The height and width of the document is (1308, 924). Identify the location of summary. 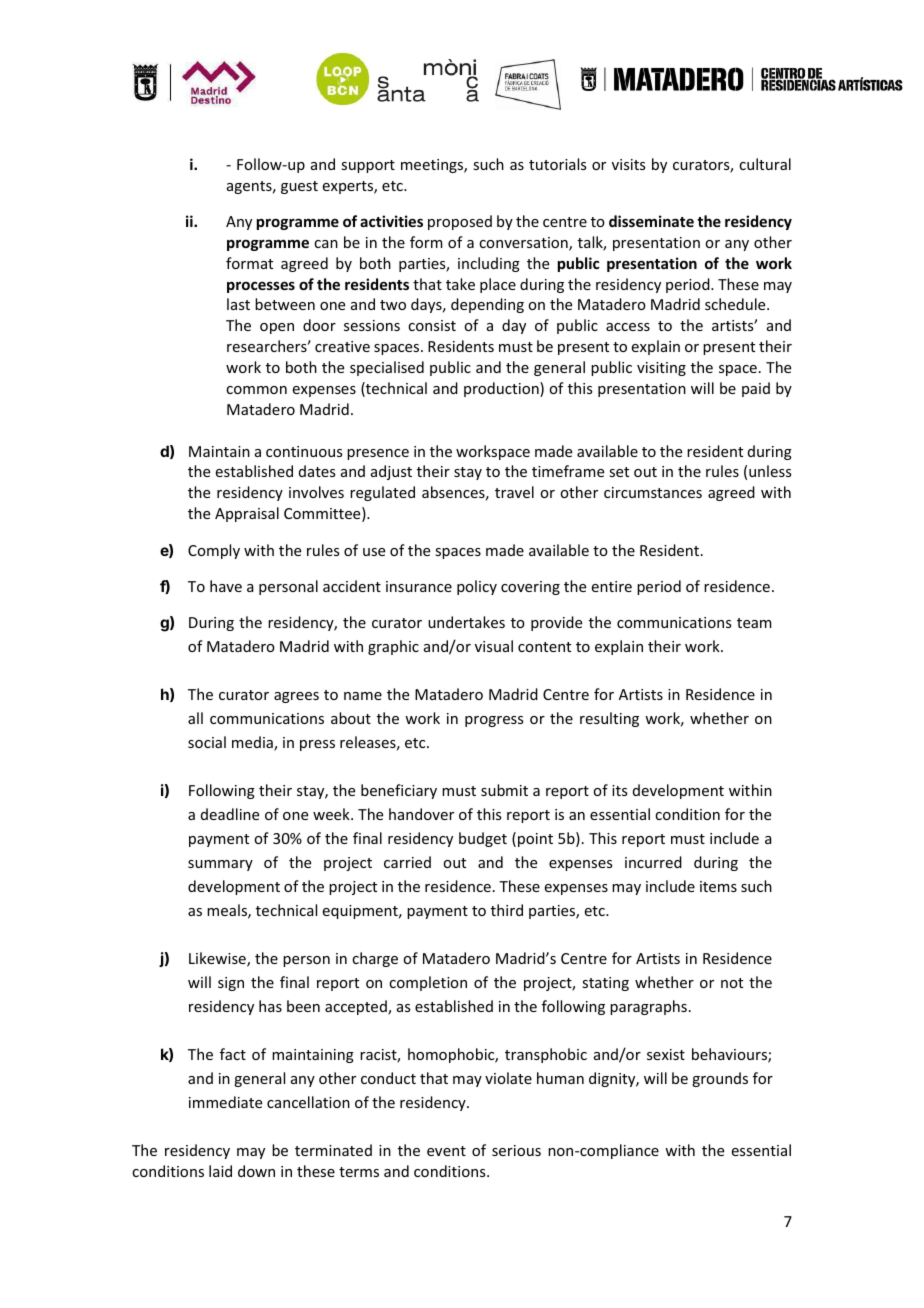
(220, 865).
